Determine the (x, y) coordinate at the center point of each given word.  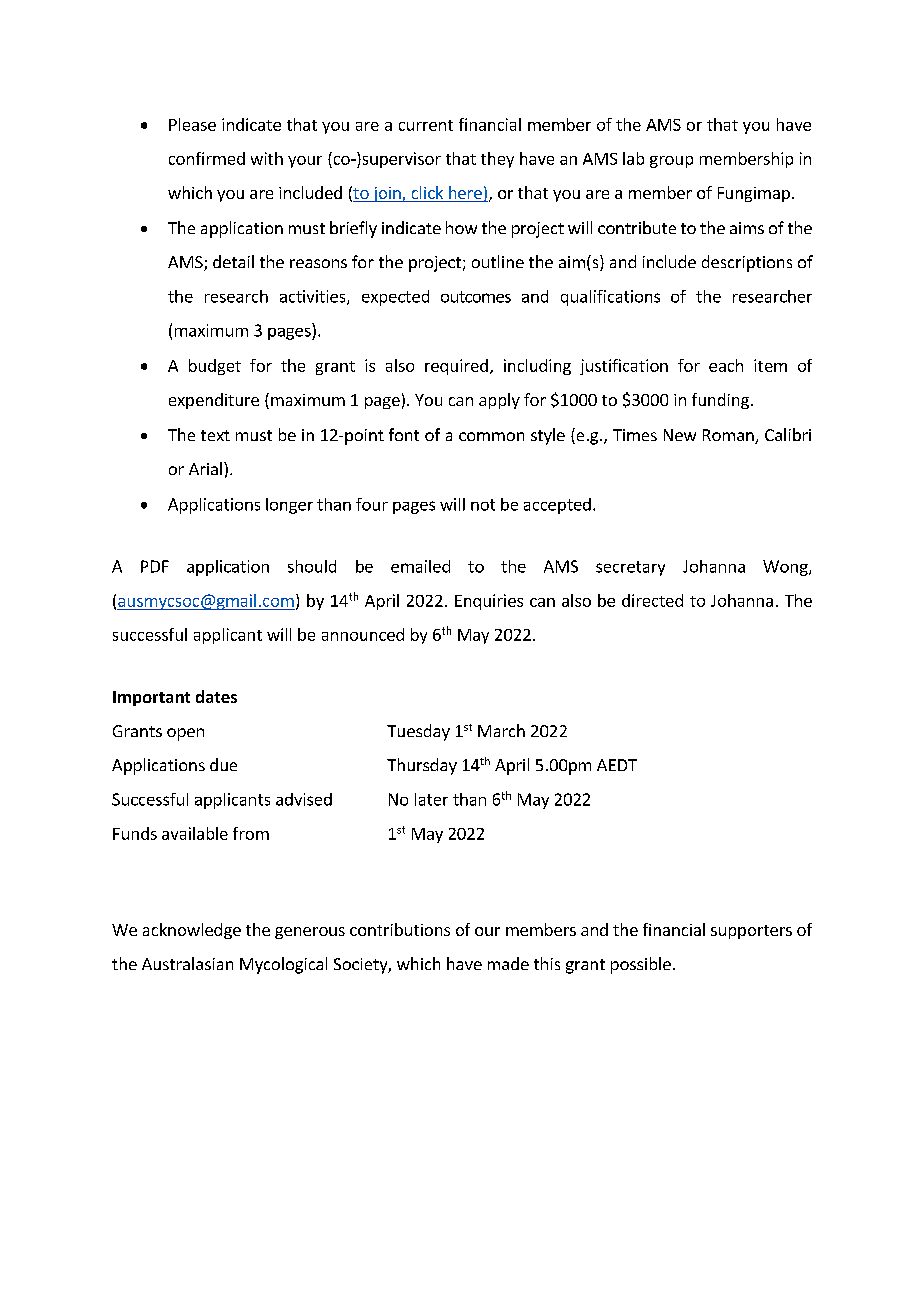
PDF (155, 566)
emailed (420, 566)
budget (215, 367)
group (671, 162)
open (185, 734)
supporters (751, 932)
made (508, 963)
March (501, 730)
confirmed (207, 158)
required (456, 367)
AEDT (617, 765)
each (726, 365)
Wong (786, 568)
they (497, 160)
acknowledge (192, 931)
